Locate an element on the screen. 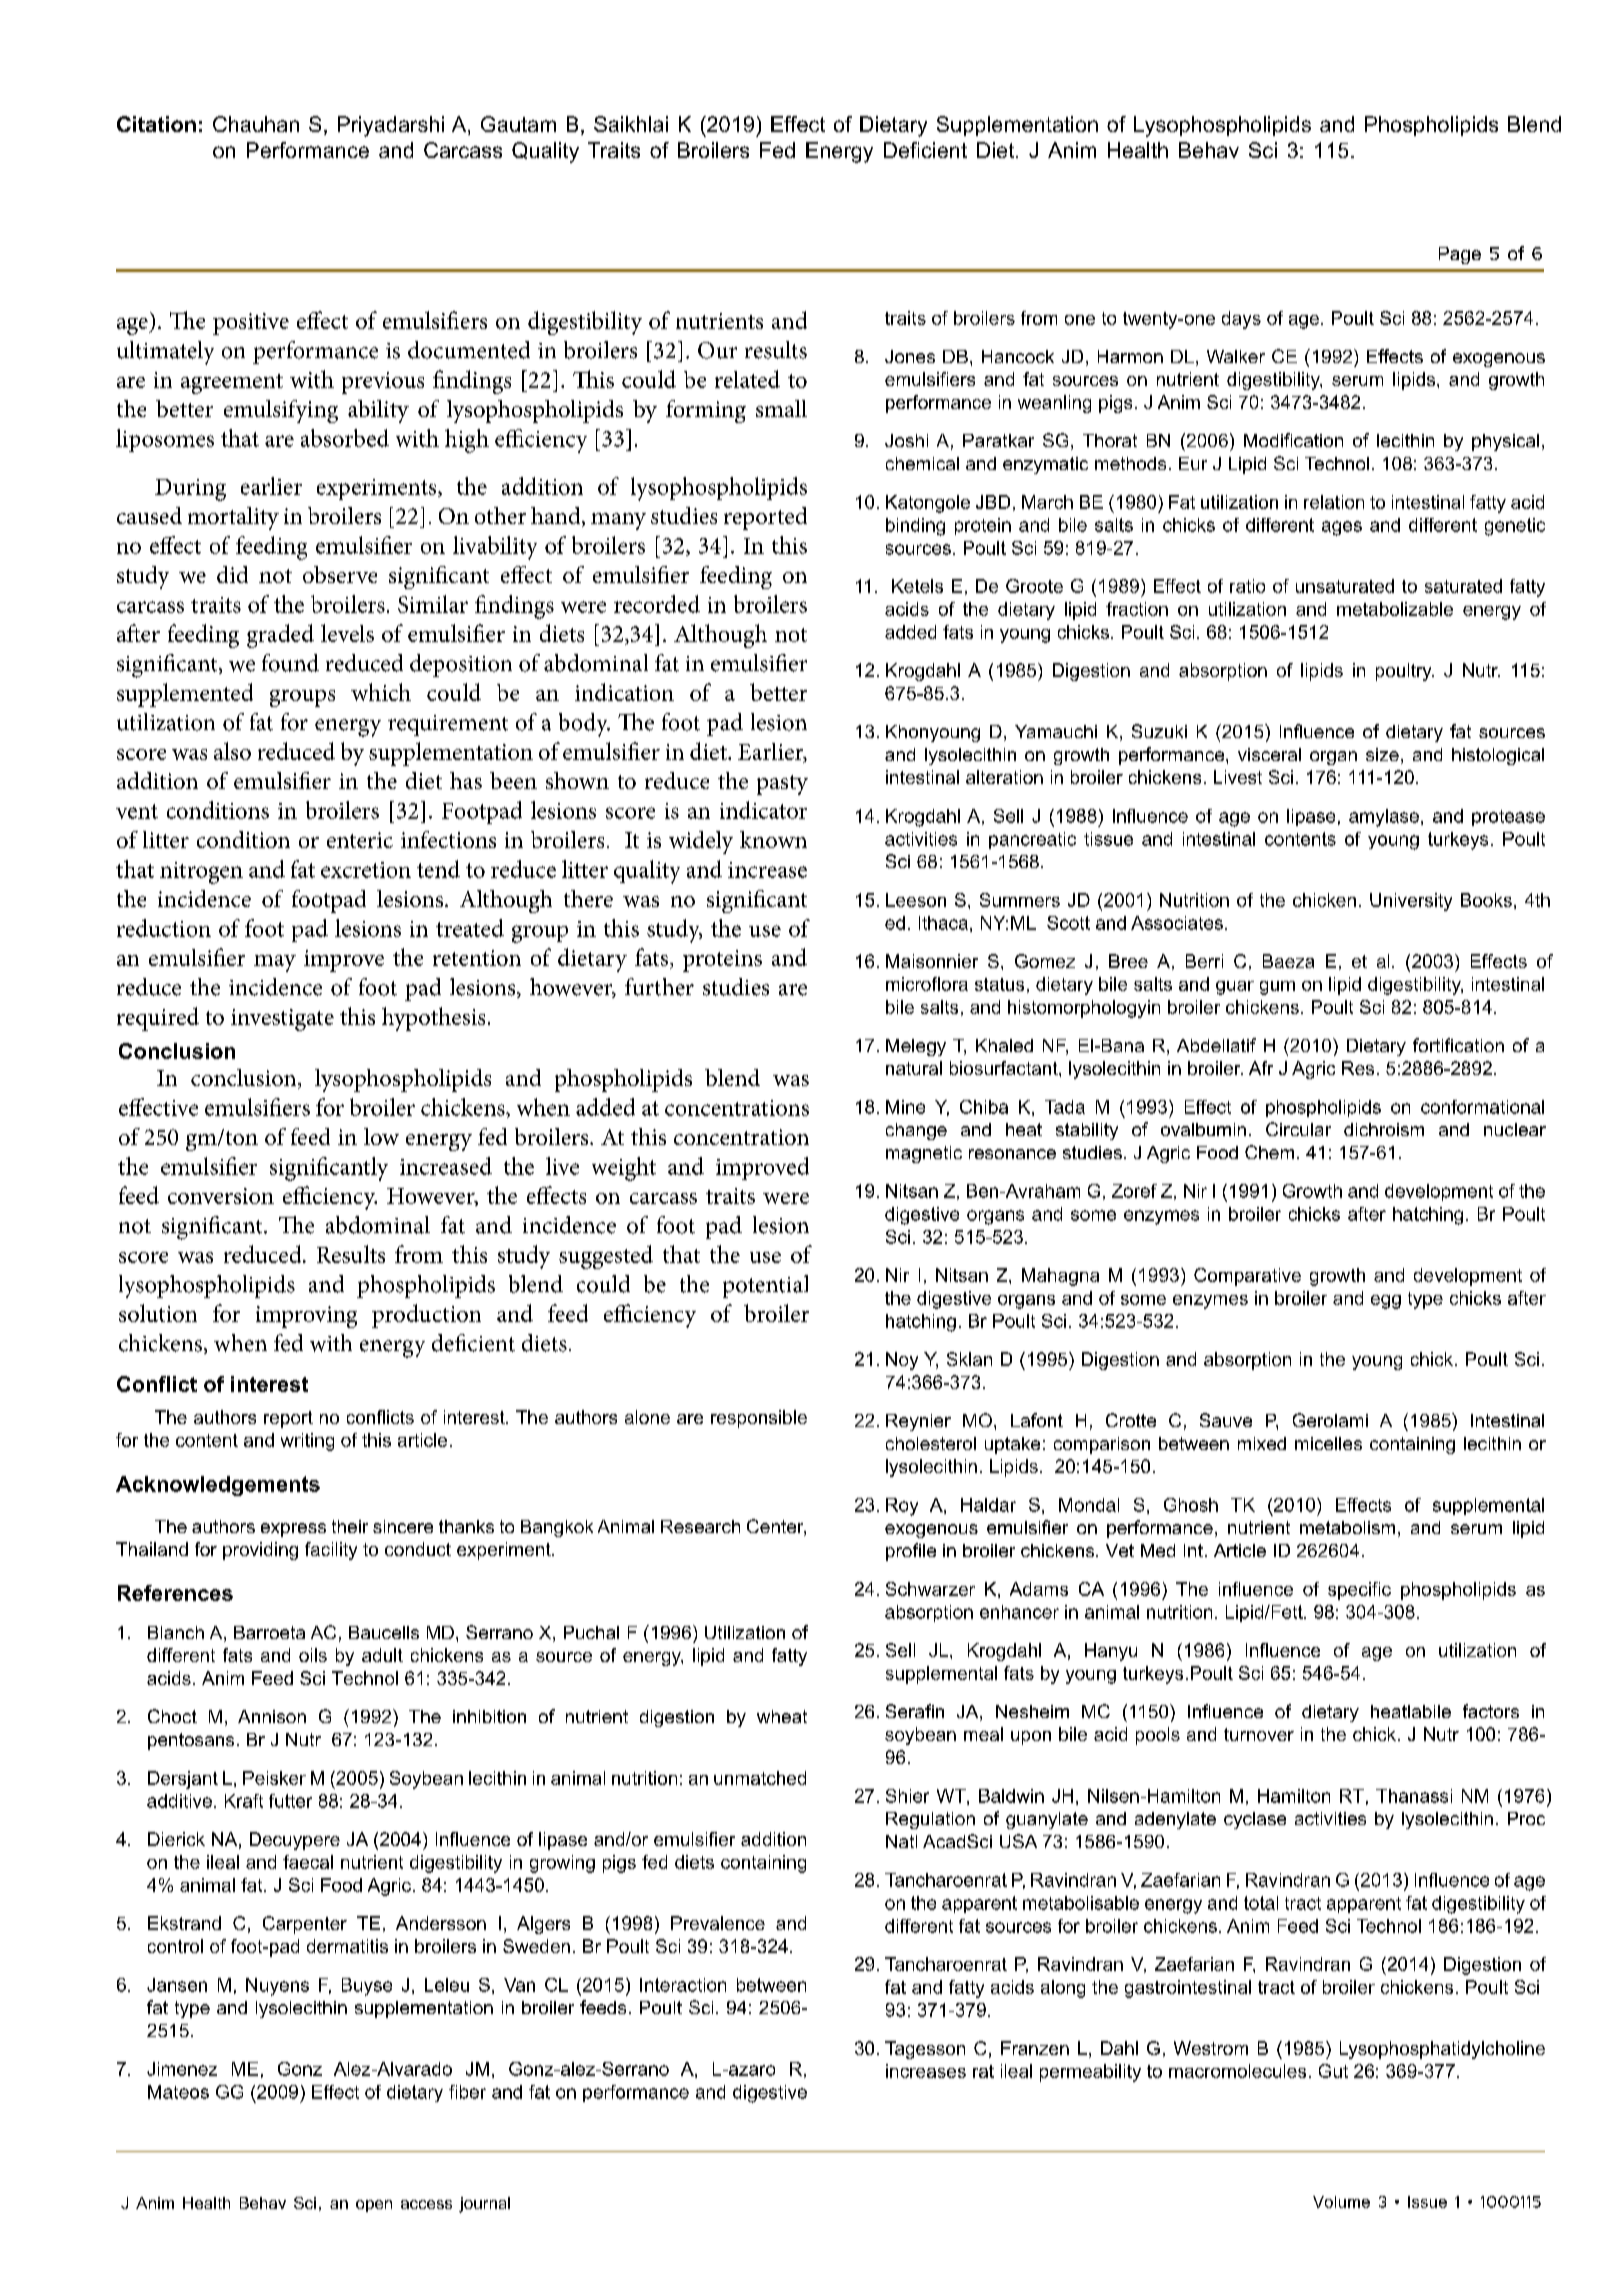 The image size is (1623, 2296). size is located at coordinates (1382, 754).
